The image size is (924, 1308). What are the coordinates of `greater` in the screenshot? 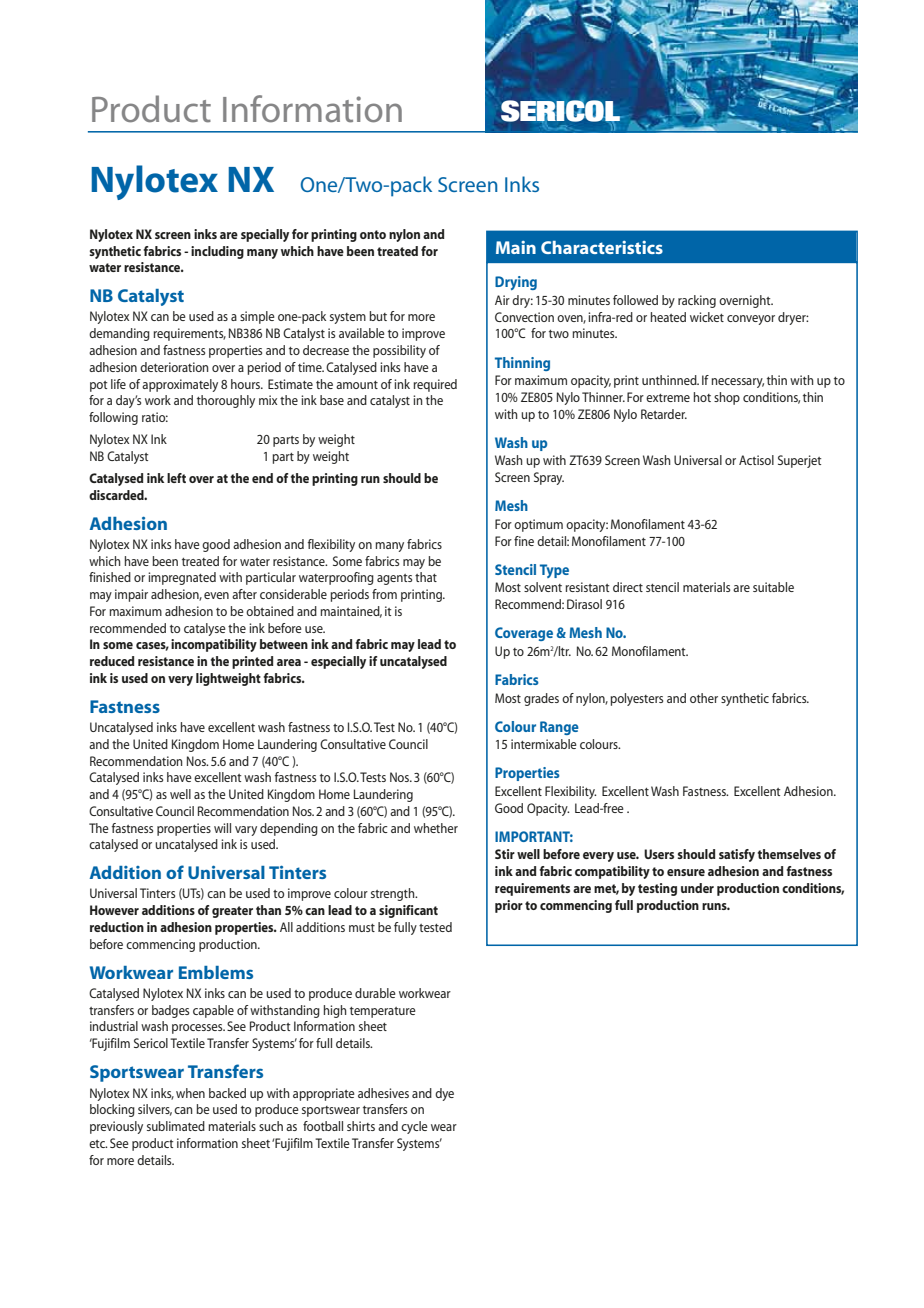 It's located at (232, 912).
